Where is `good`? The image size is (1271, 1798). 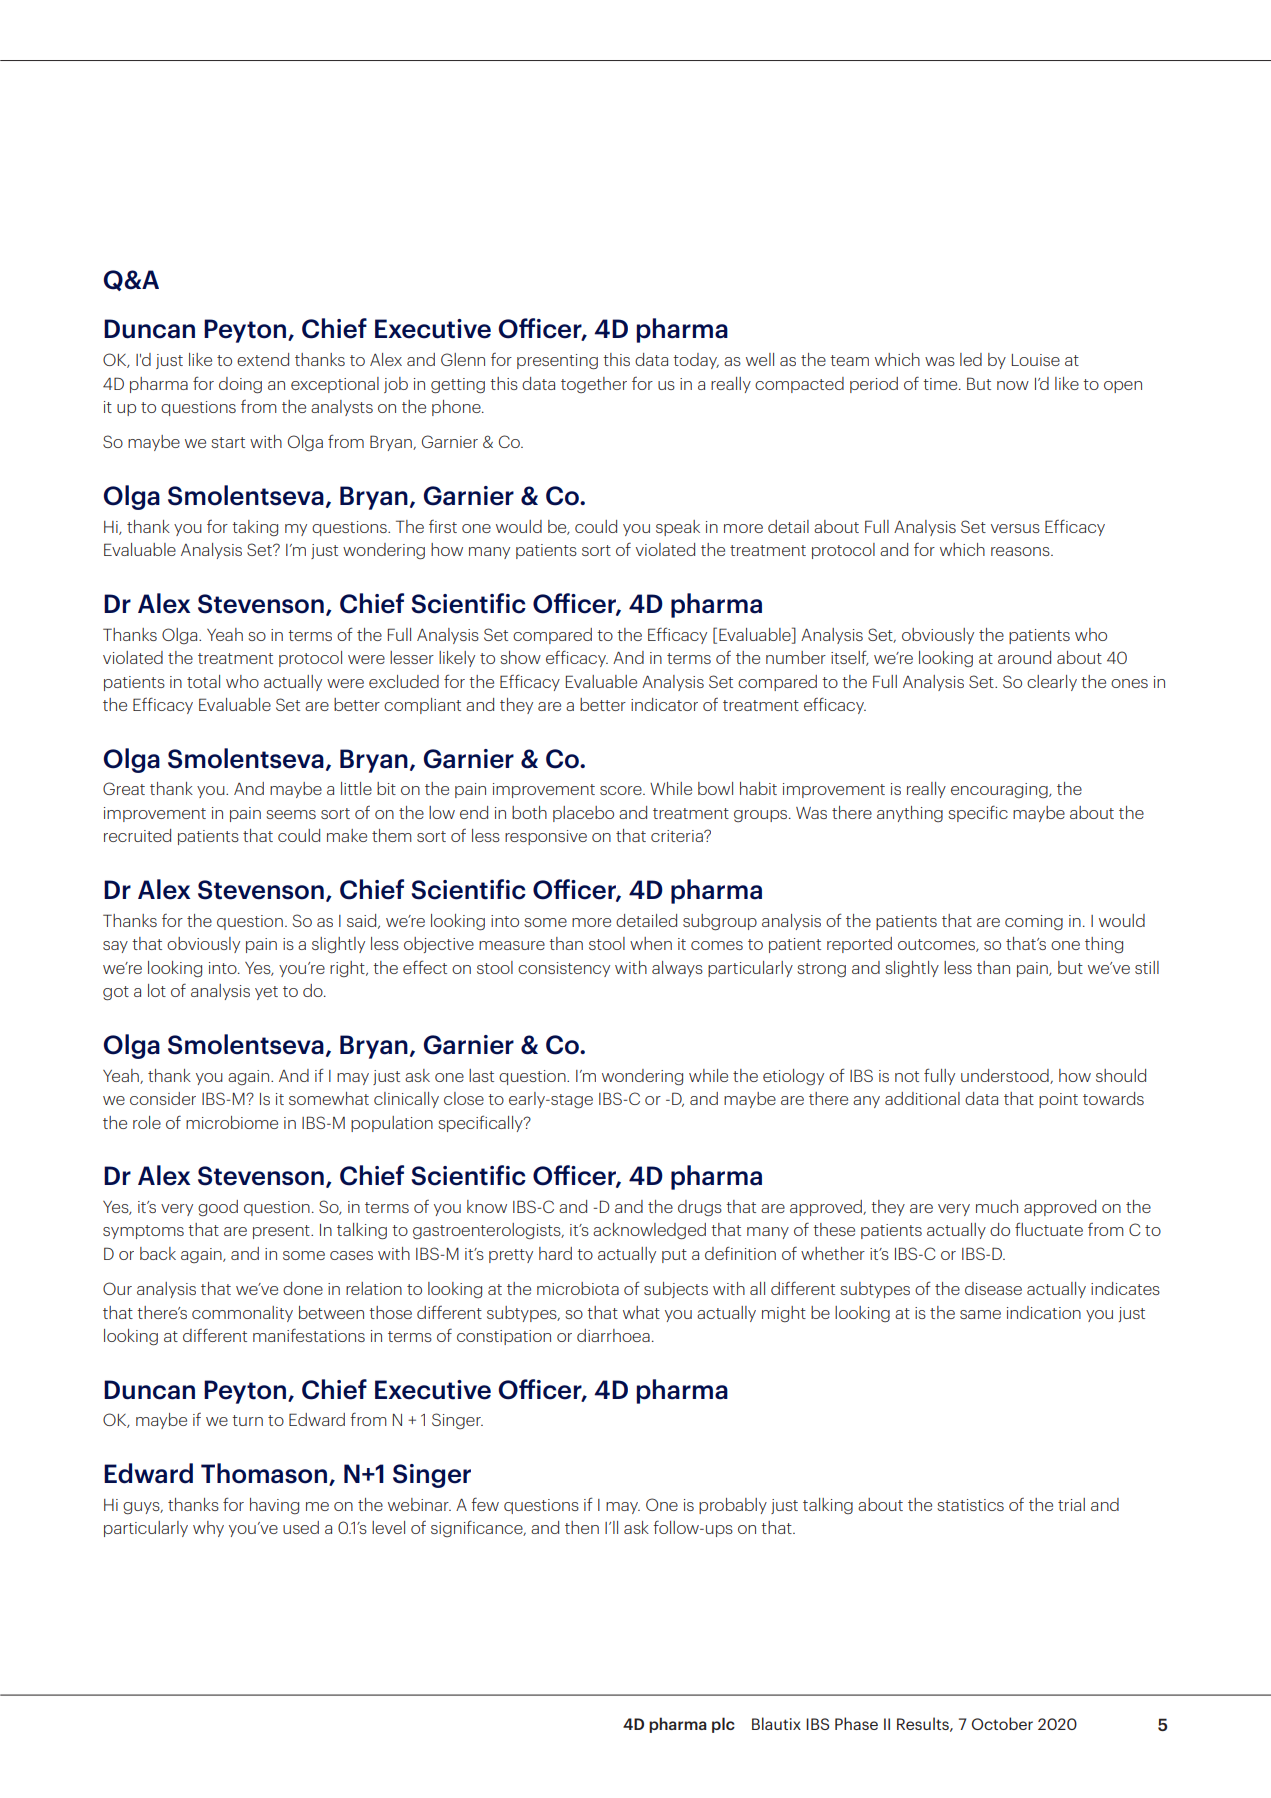
good is located at coordinates (218, 1208).
